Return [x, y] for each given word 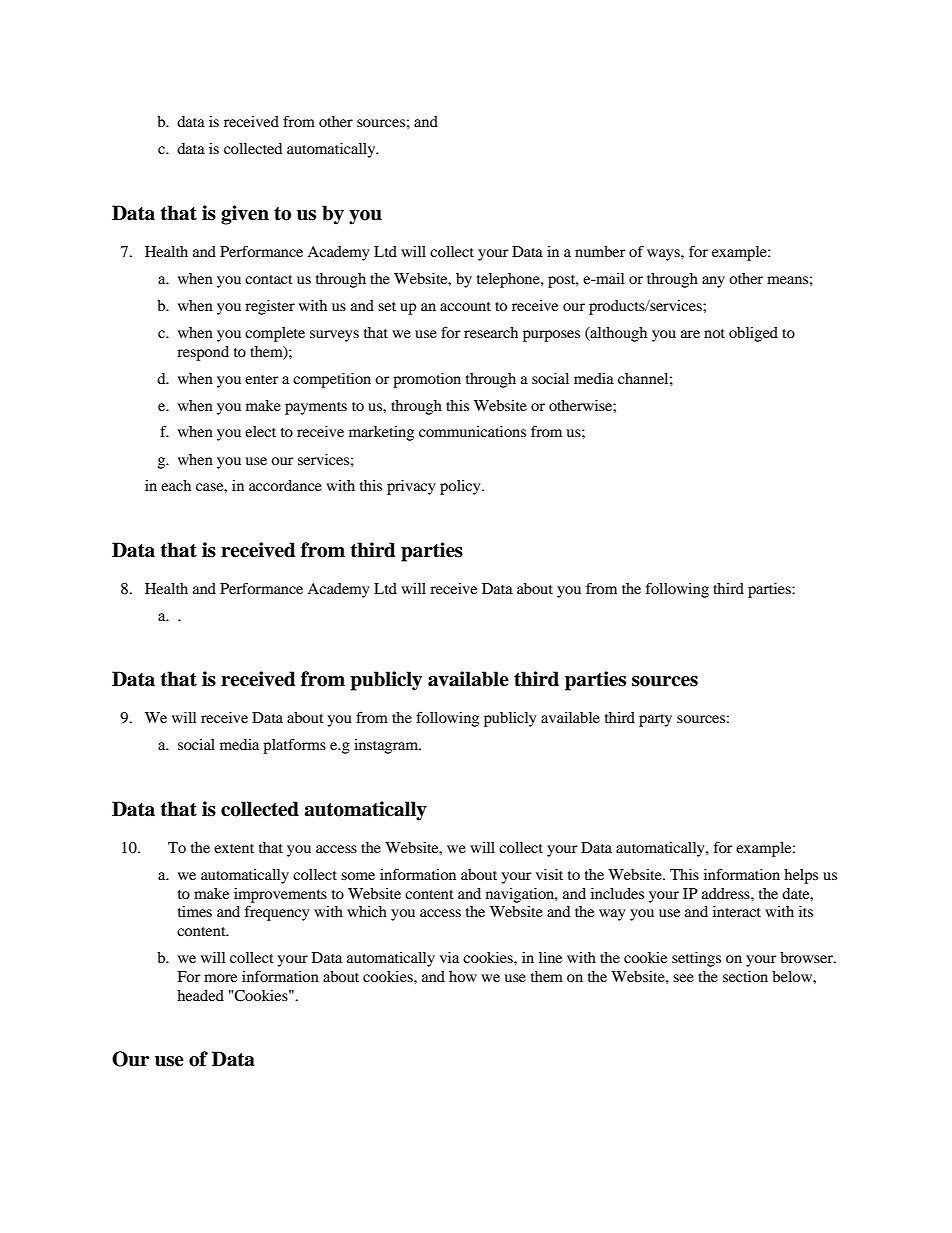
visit [549, 874]
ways [664, 255]
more [220, 978]
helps [801, 876]
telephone [509, 280]
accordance [285, 485]
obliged [753, 334]
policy [461, 487]
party [655, 720]
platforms [294, 746]
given [245, 215]
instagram [387, 746]
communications [472, 431]
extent [234, 848]
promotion [427, 380]
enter [262, 379]
